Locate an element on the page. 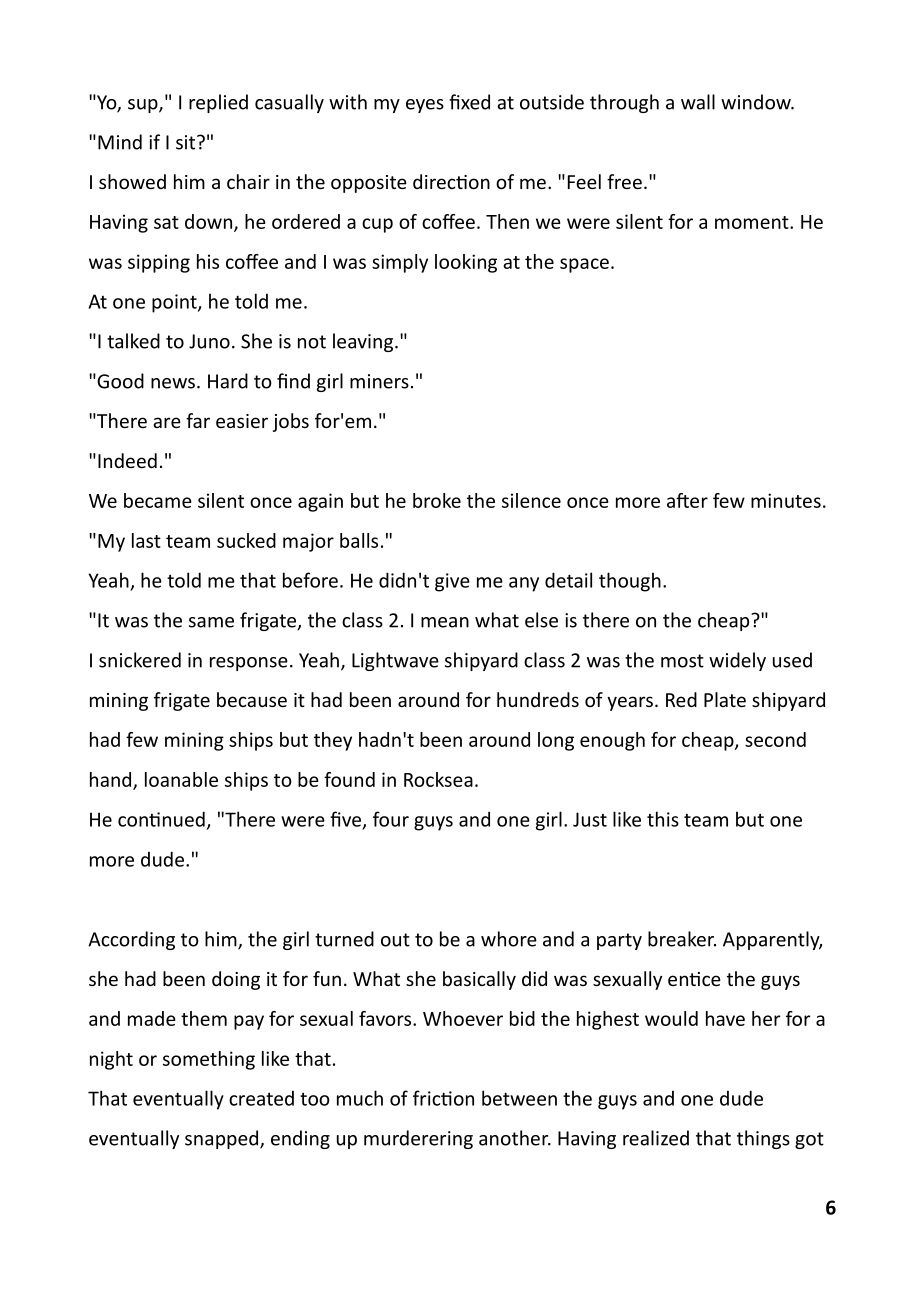 The height and width of the page is (1308, 924). replied is located at coordinates (218, 103).
